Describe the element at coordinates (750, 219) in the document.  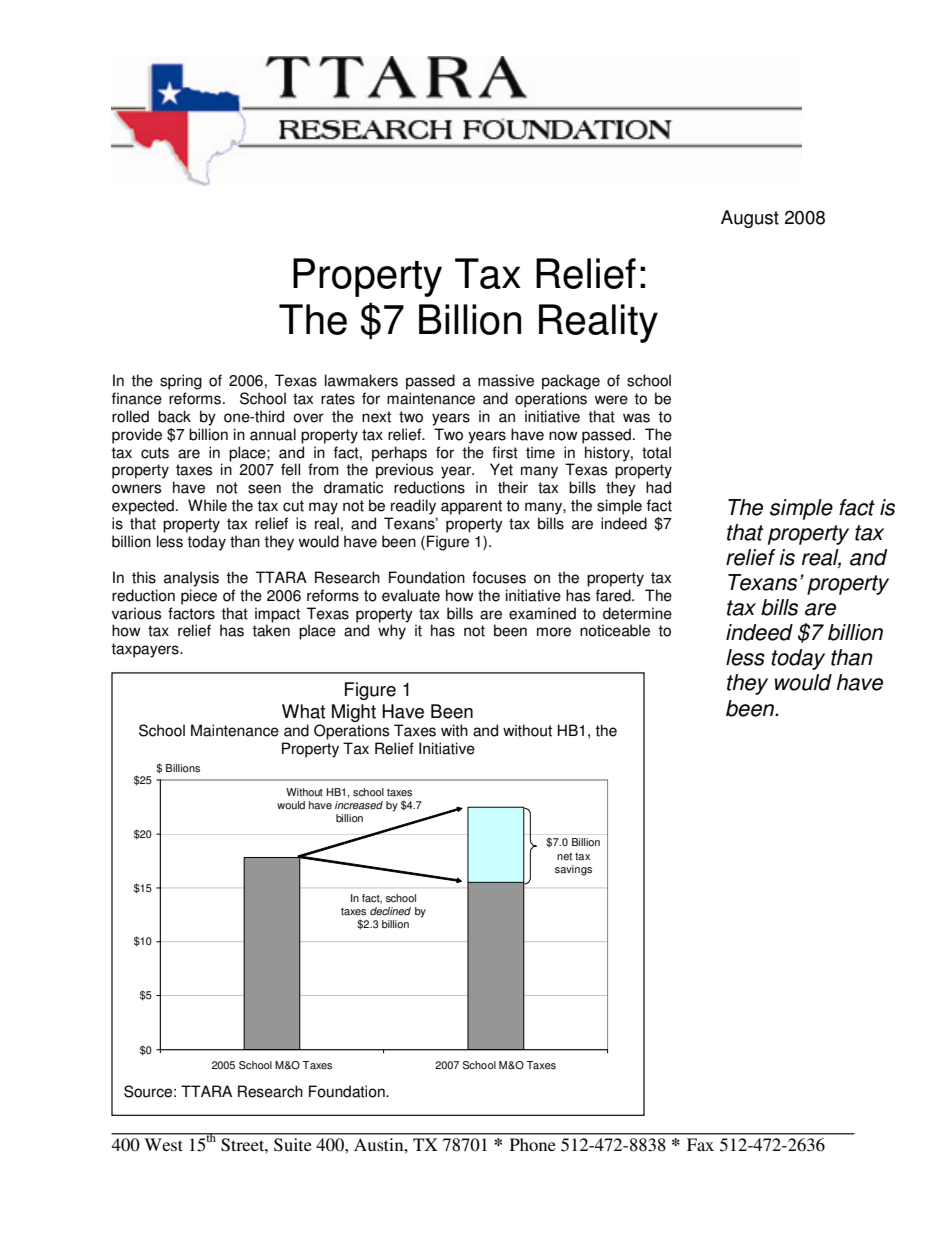
I see `August` at that location.
